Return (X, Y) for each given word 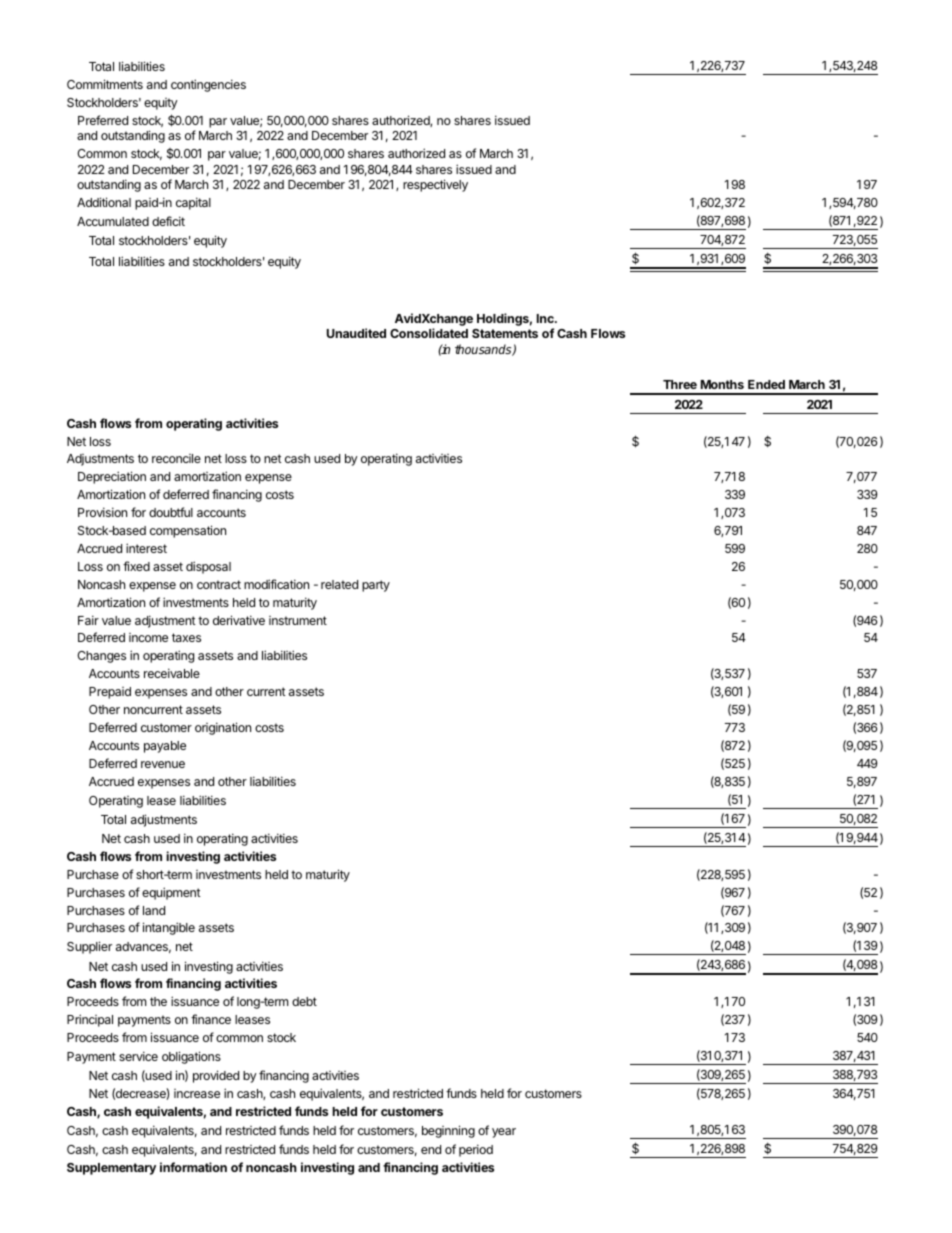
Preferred (103, 120)
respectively (435, 185)
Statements (505, 333)
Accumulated (113, 221)
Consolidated (429, 333)
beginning (448, 1131)
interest (146, 548)
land (154, 910)
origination (223, 728)
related (339, 584)
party (376, 586)
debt (304, 1001)
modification (276, 584)
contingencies (208, 85)
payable (165, 747)
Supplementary (111, 1169)
